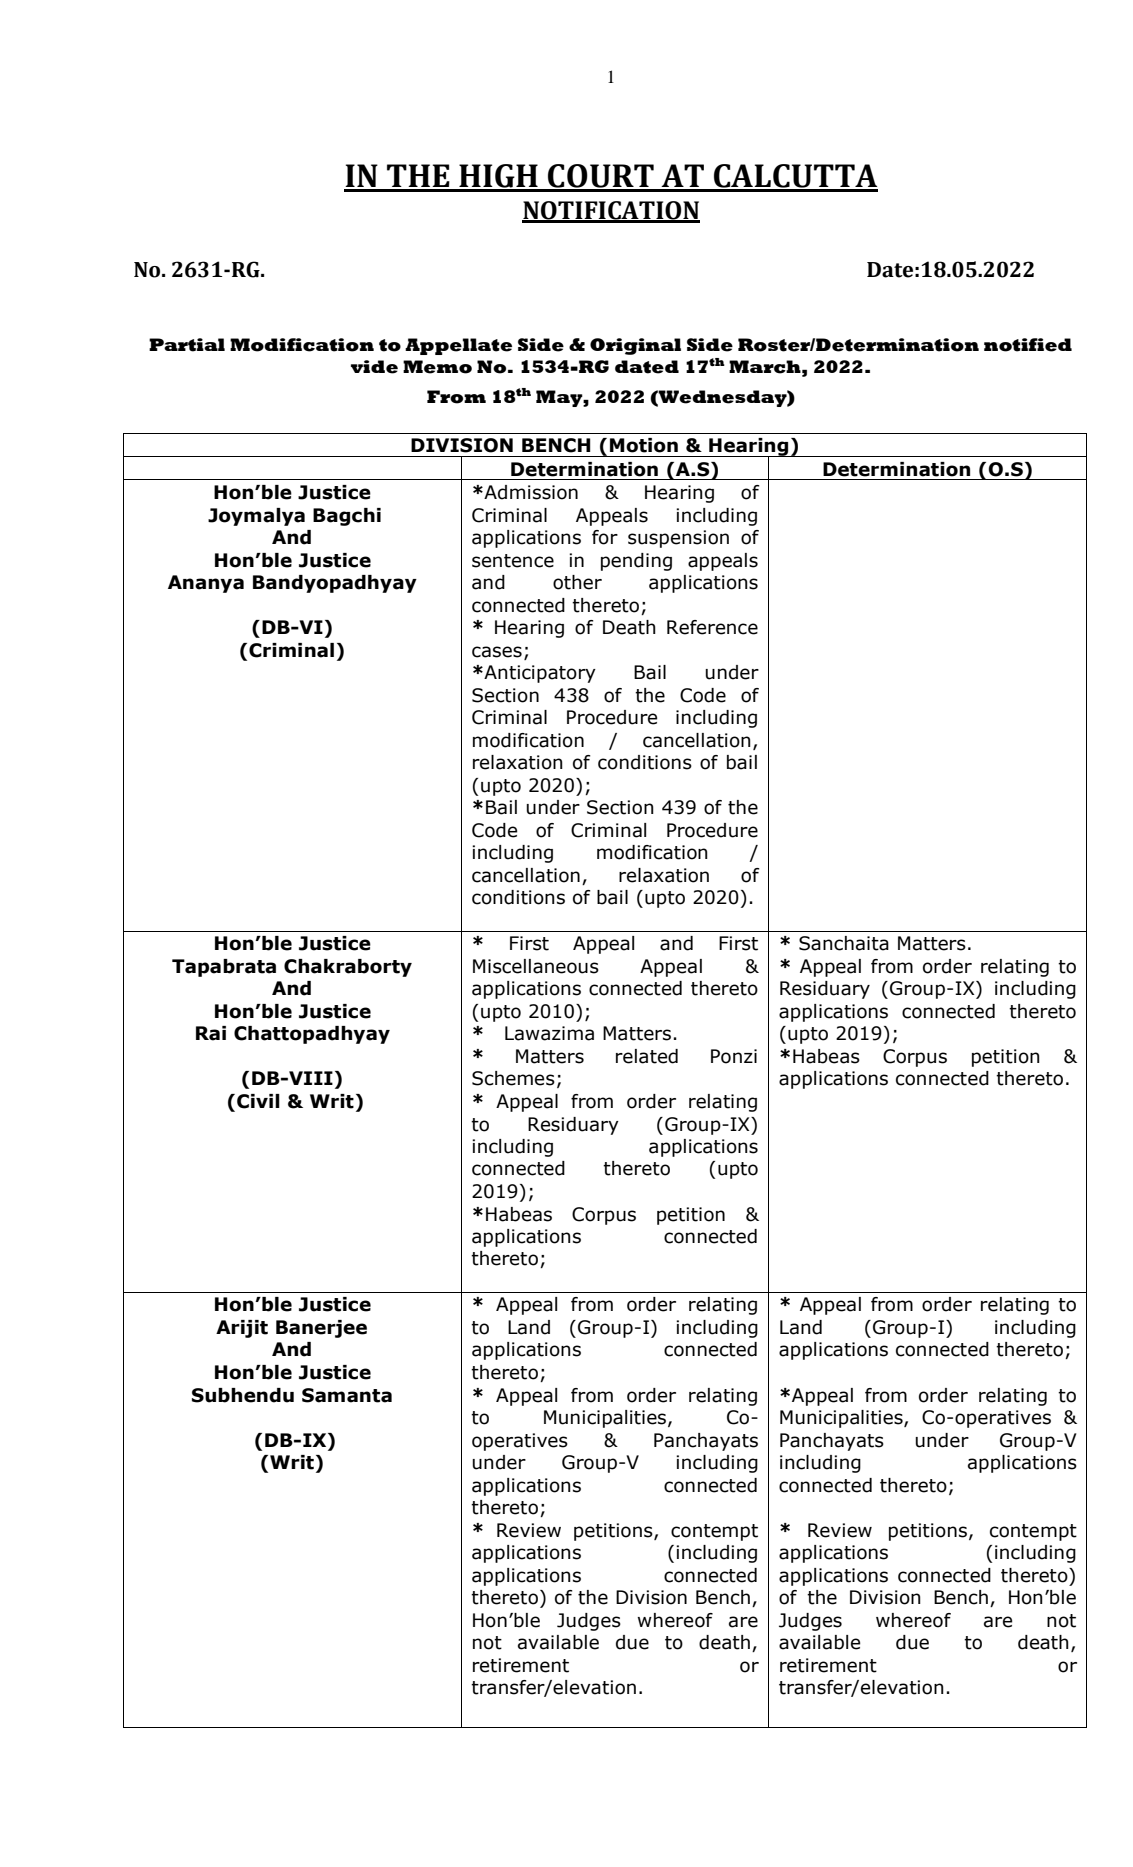  What do you see at coordinates (611, 211) in the screenshot?
I see `NOTIFICATION` at bounding box center [611, 211].
